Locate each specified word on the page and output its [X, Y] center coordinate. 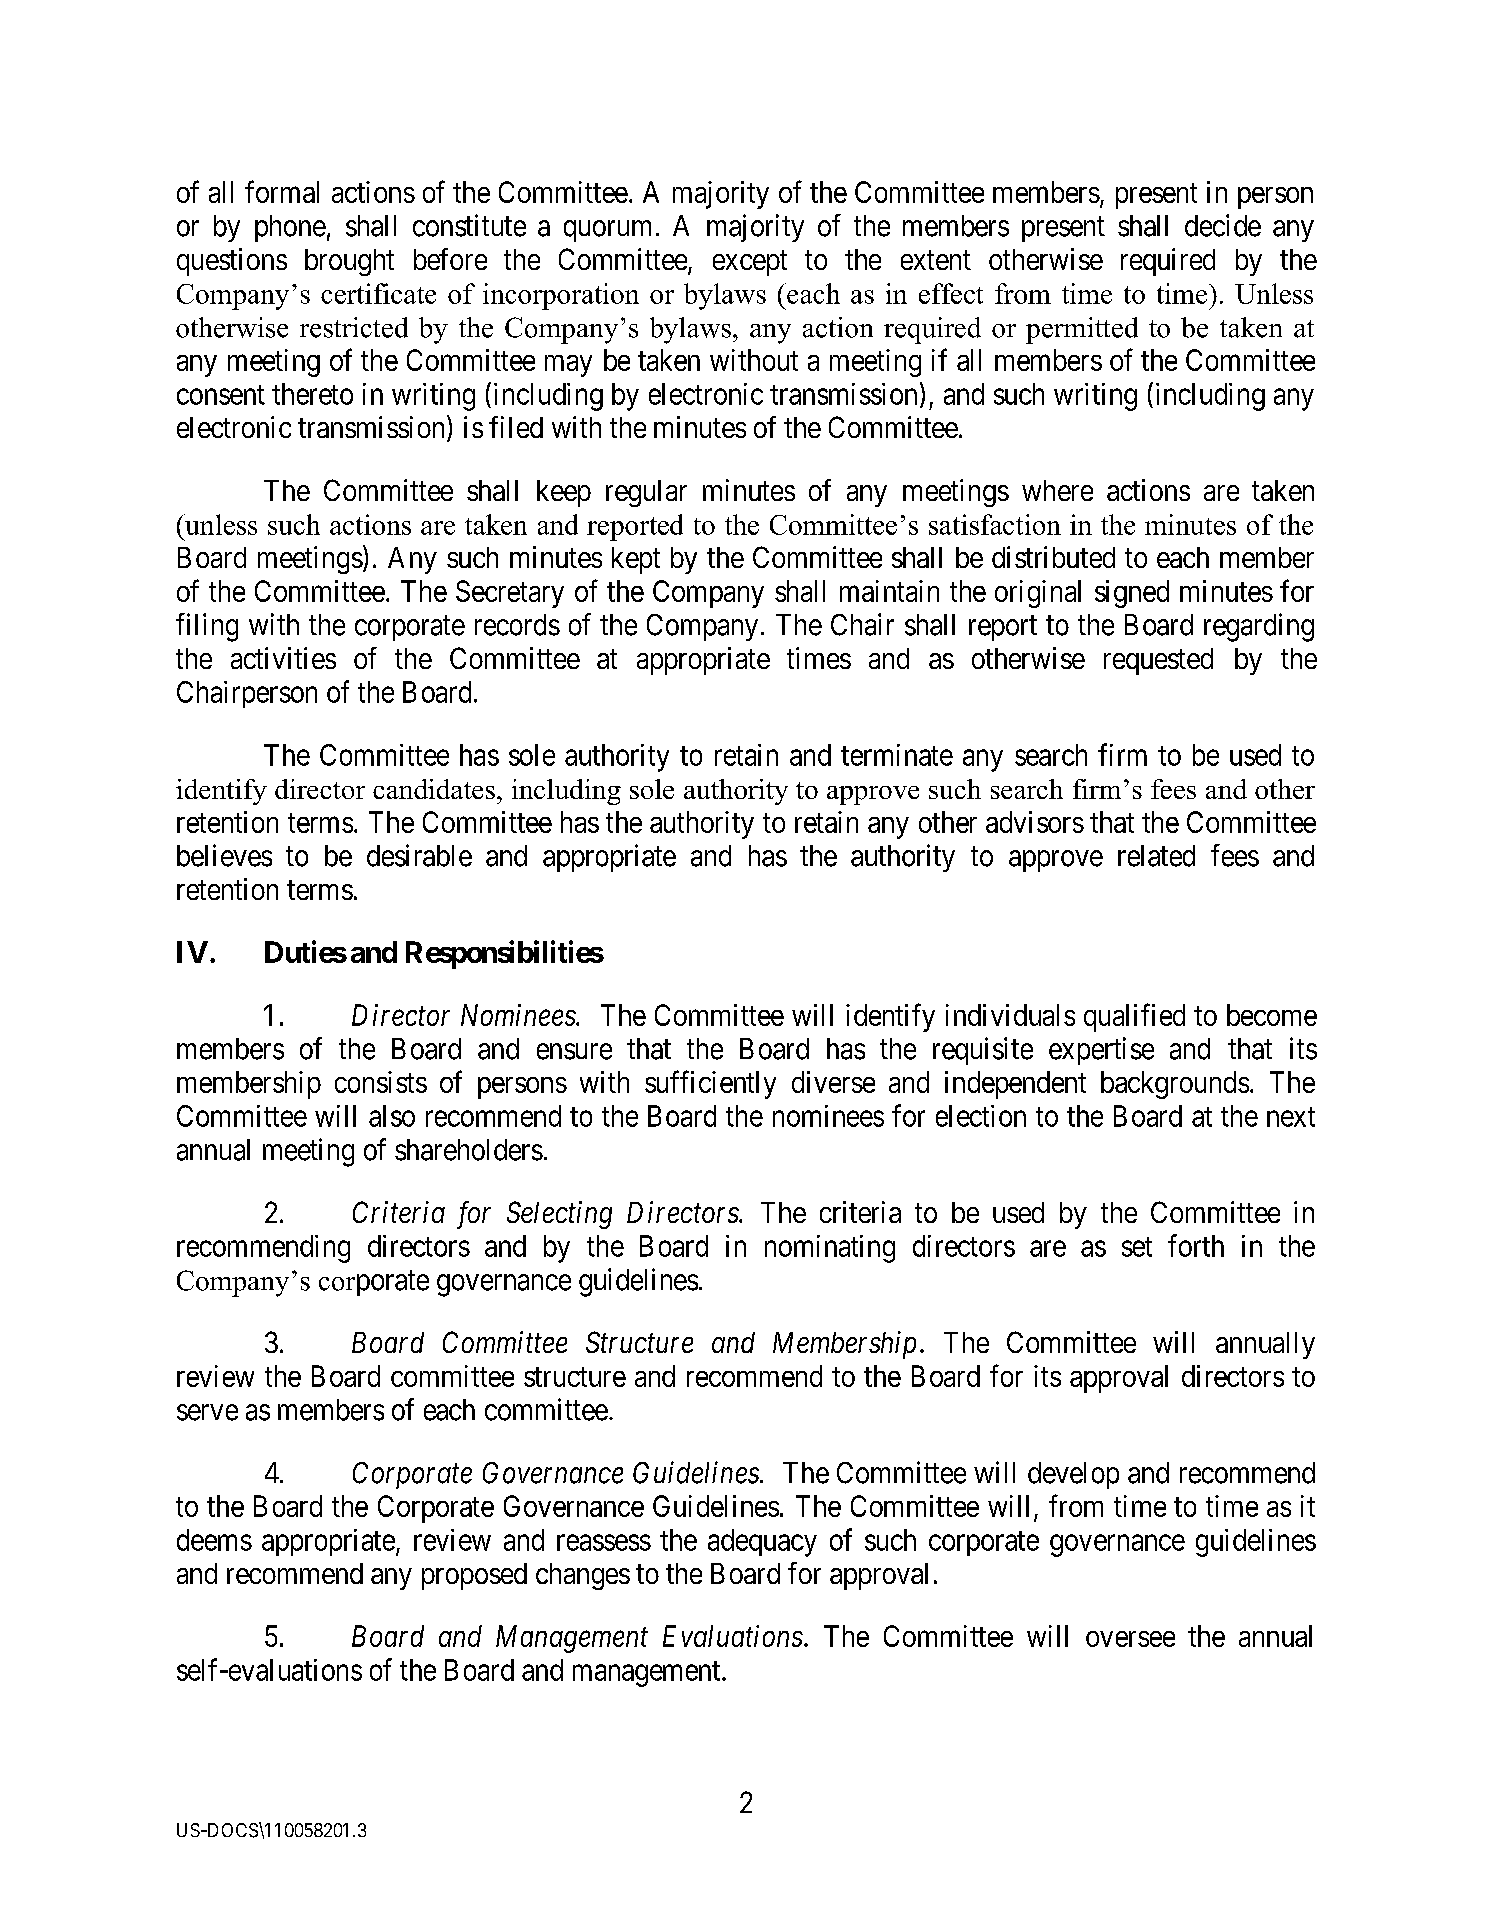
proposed [474, 1576]
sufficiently [710, 1084]
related [1156, 856]
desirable [419, 855]
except [750, 263]
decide [1223, 225]
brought [349, 262]
